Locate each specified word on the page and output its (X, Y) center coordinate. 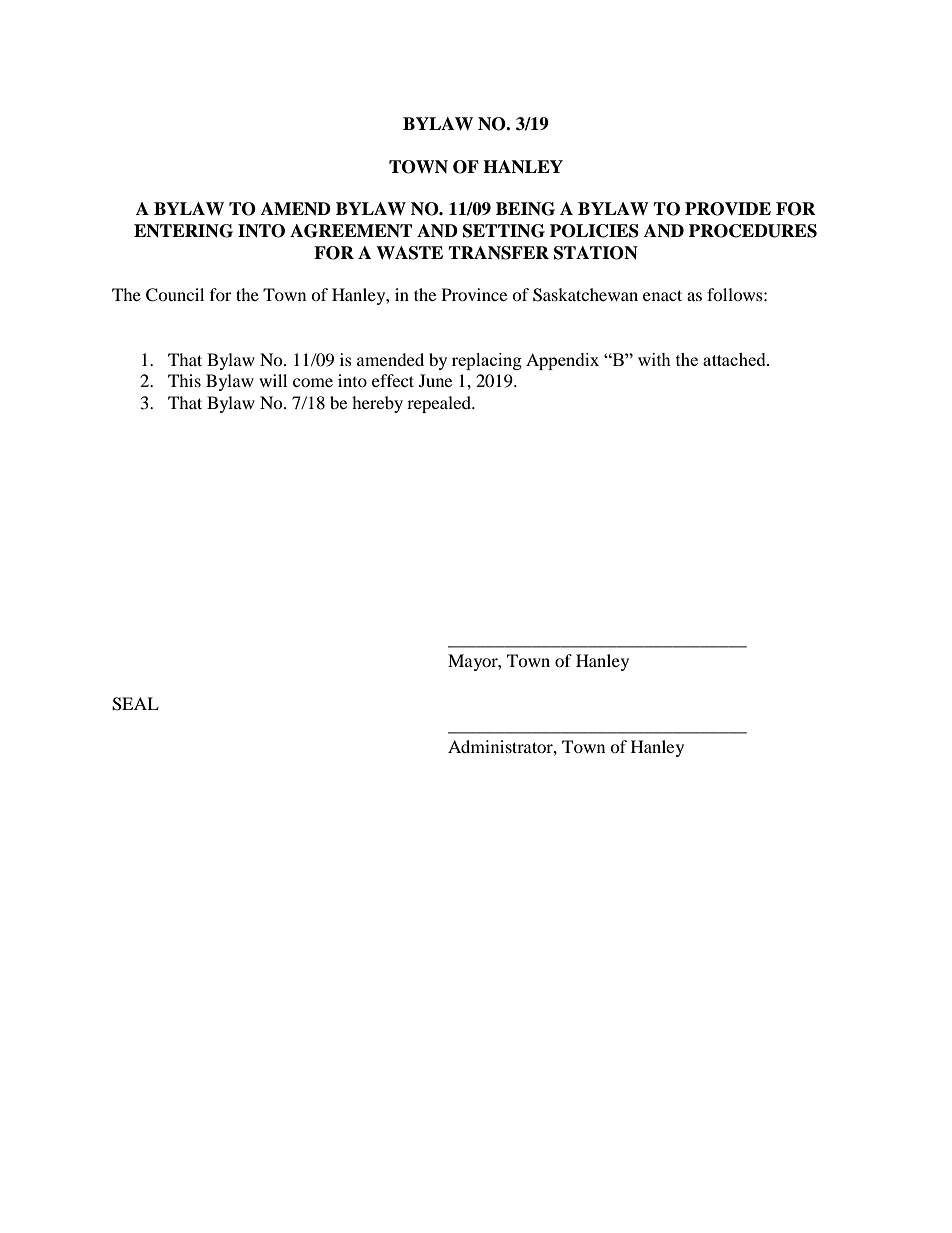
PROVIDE (728, 209)
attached (735, 359)
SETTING (504, 231)
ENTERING (183, 231)
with (654, 359)
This (184, 380)
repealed (440, 404)
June (435, 380)
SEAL (135, 704)
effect (393, 380)
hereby (377, 404)
